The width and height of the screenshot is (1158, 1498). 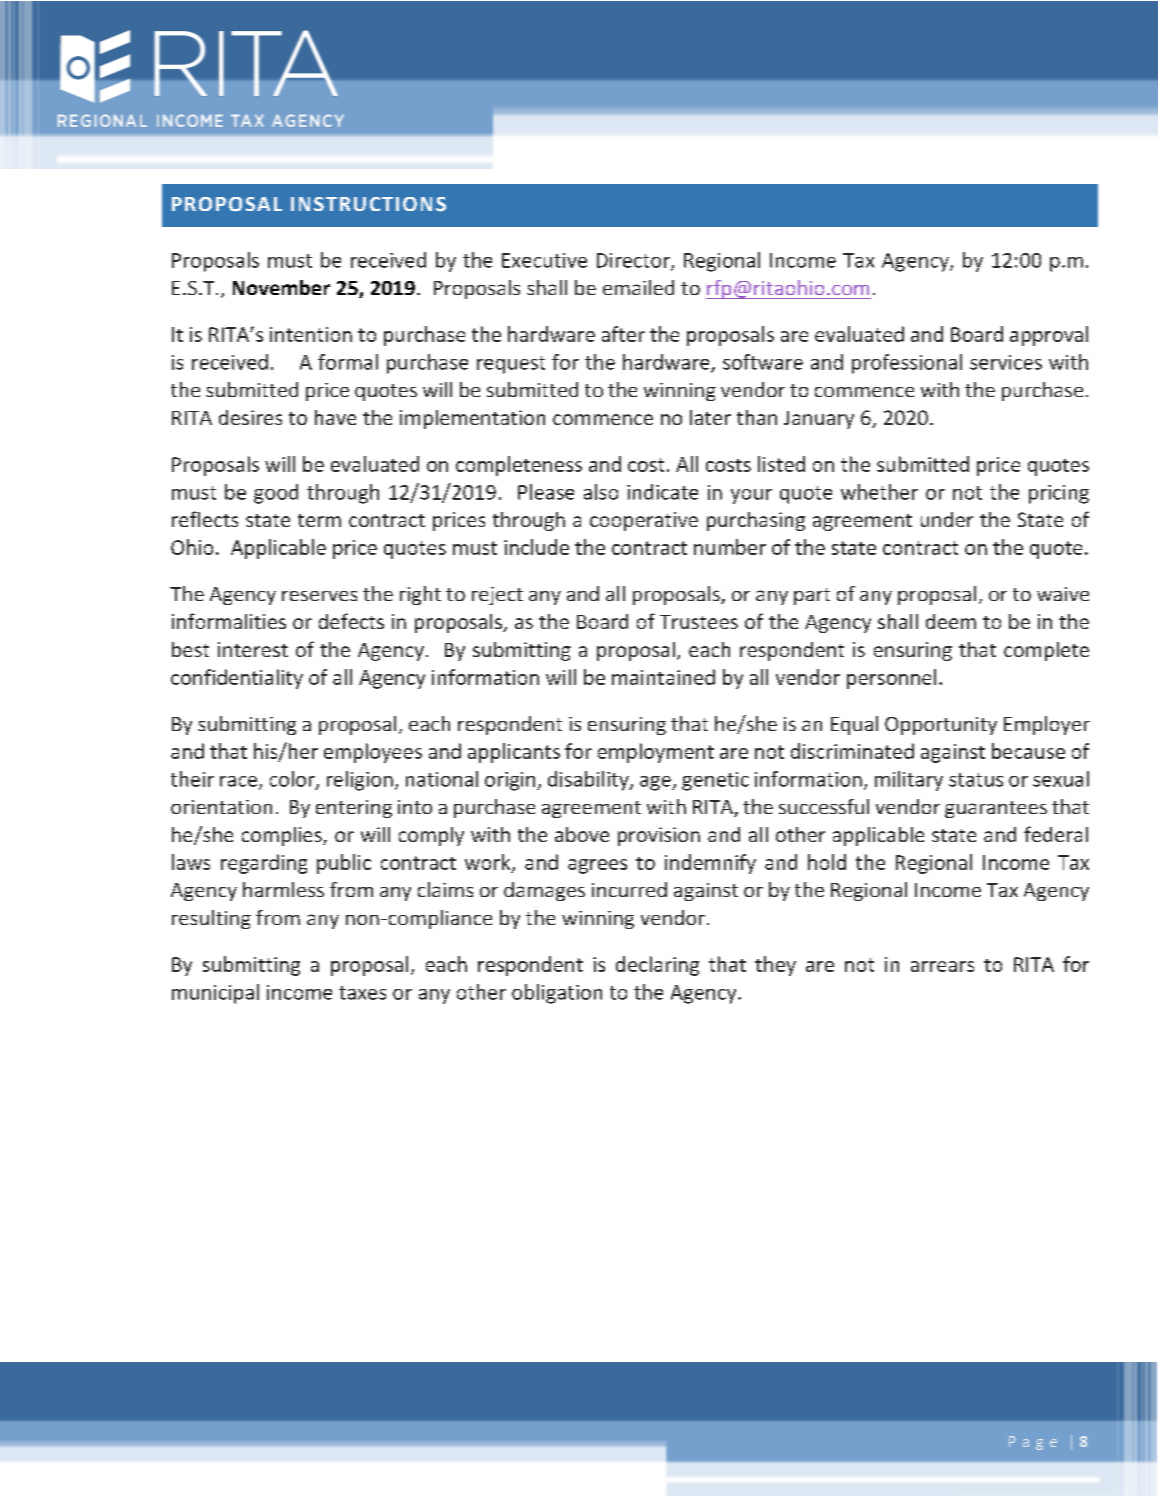 What do you see at coordinates (996, 809) in the screenshot?
I see `guarantees` at bounding box center [996, 809].
